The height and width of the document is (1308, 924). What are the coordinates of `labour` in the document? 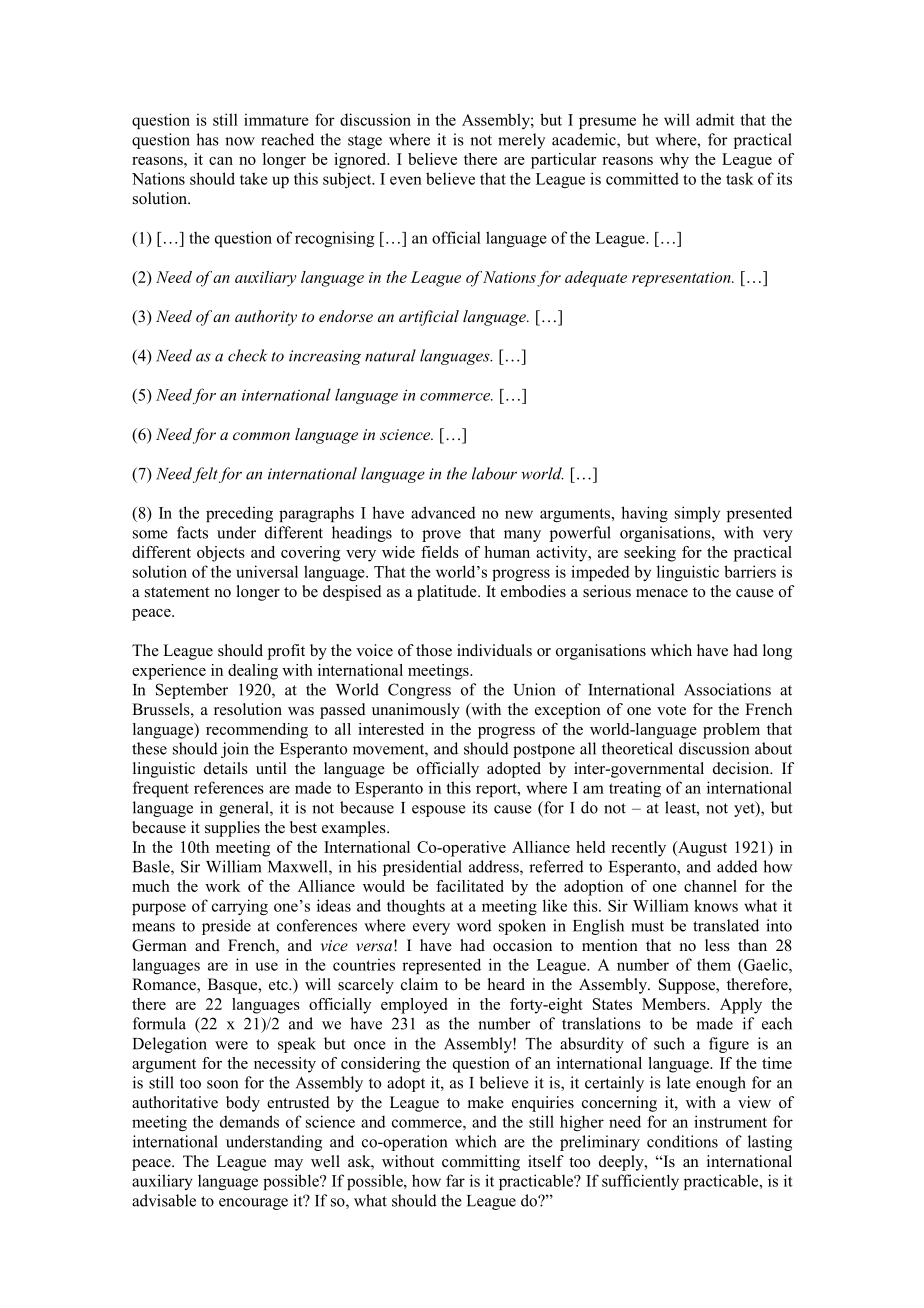 It's located at (494, 473).
